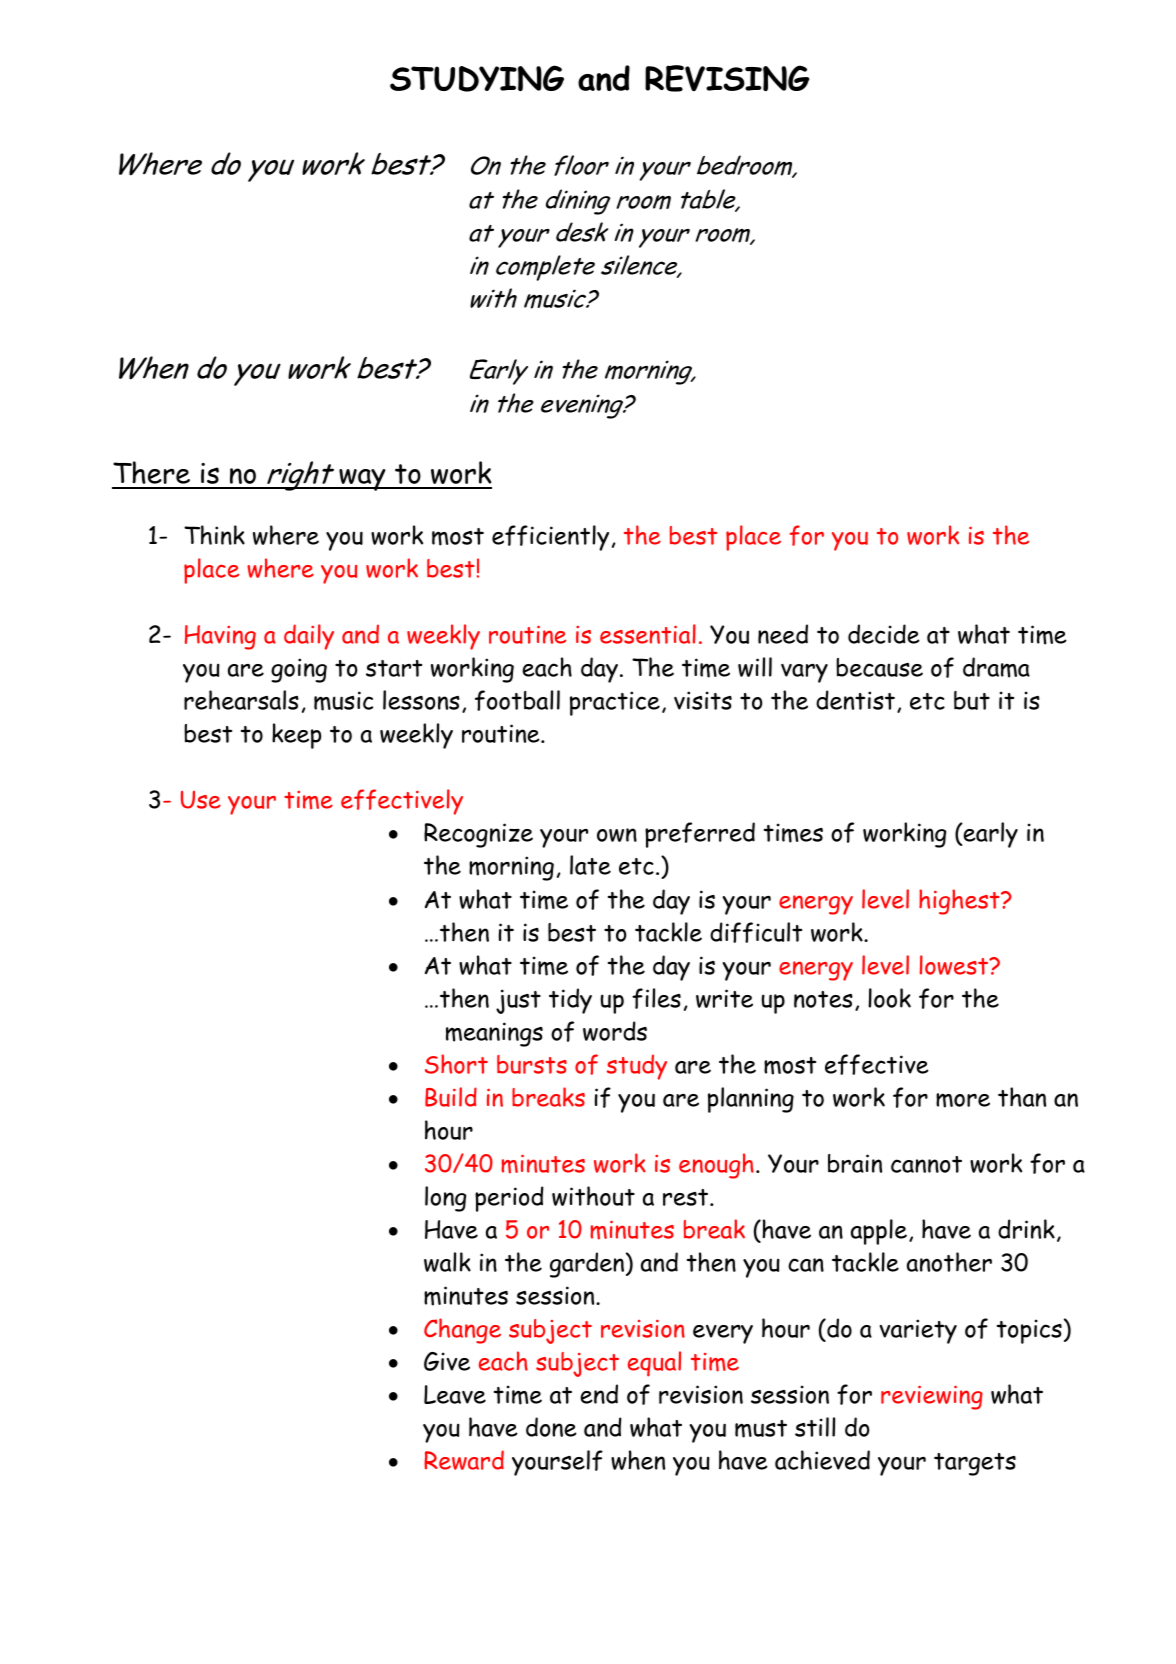 The image size is (1176, 1664). I want to click on look, so click(889, 998).
